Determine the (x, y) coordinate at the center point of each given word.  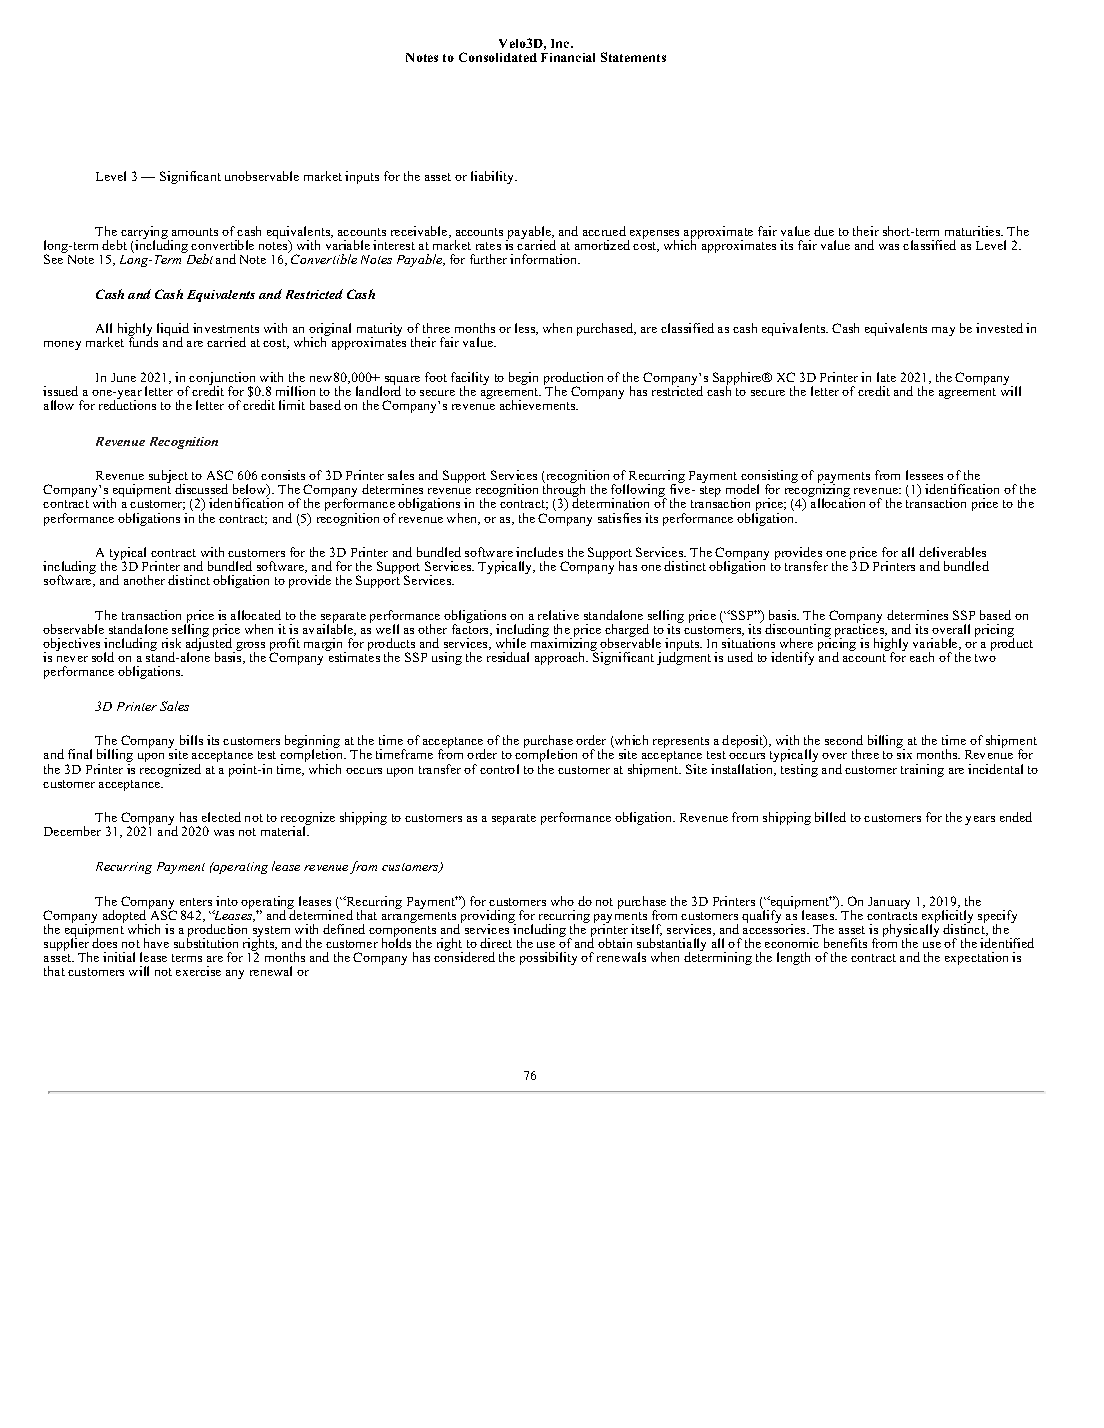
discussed (201, 489)
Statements (633, 57)
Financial (568, 57)
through (564, 492)
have (156, 943)
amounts (195, 232)
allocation (838, 503)
